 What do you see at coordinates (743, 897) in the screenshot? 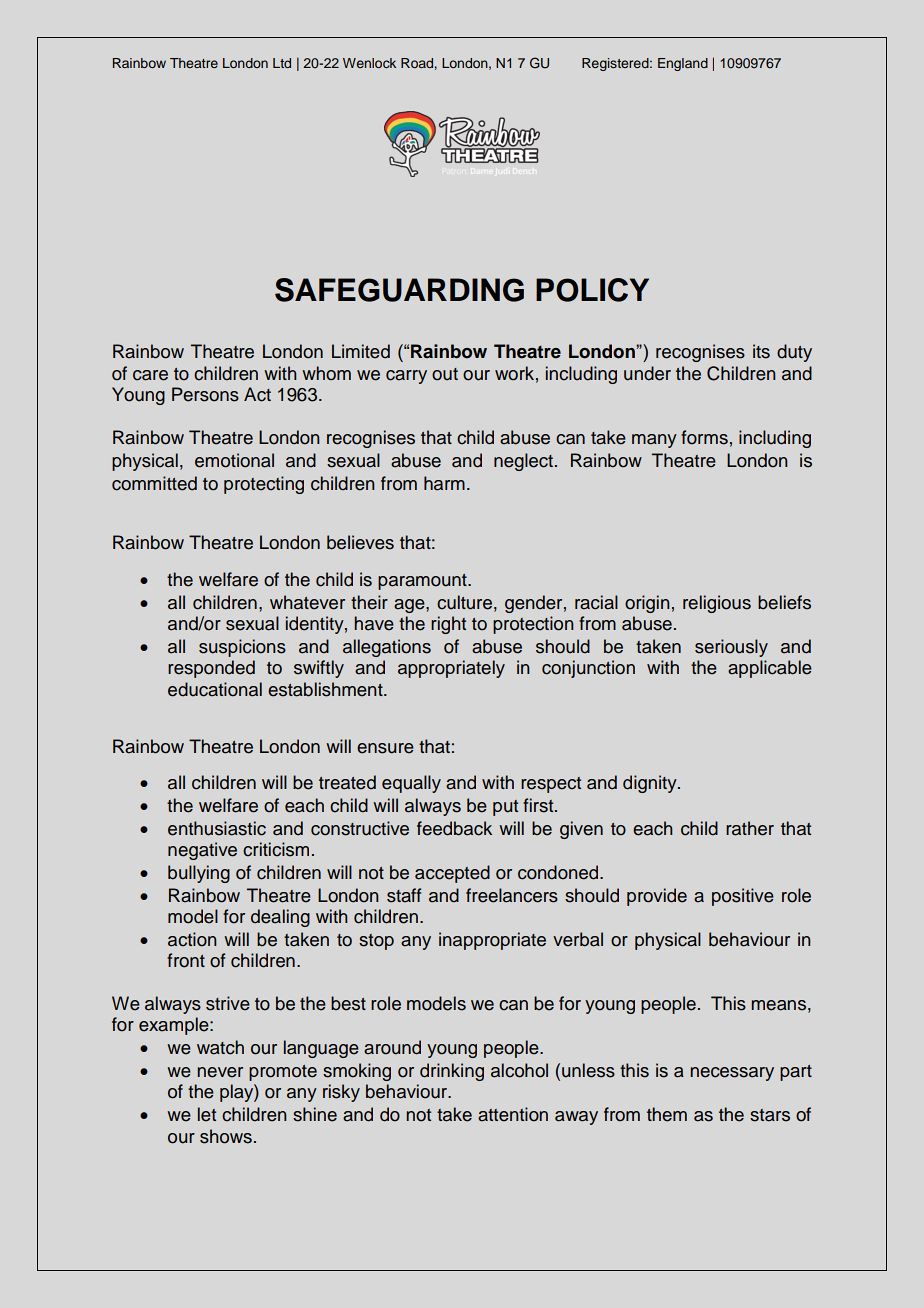
I see `positive` at bounding box center [743, 897].
